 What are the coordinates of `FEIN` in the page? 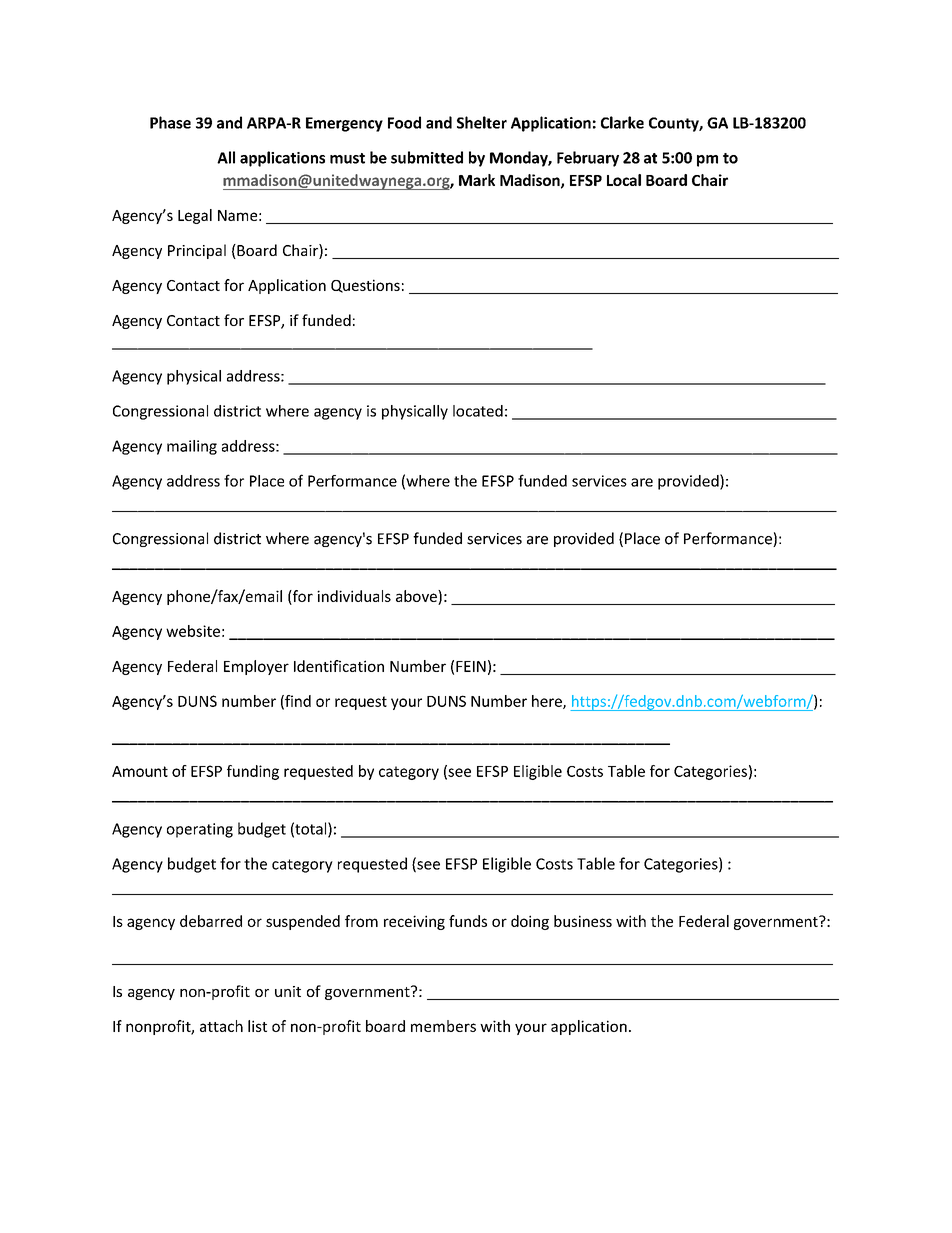 It's located at (471, 666).
